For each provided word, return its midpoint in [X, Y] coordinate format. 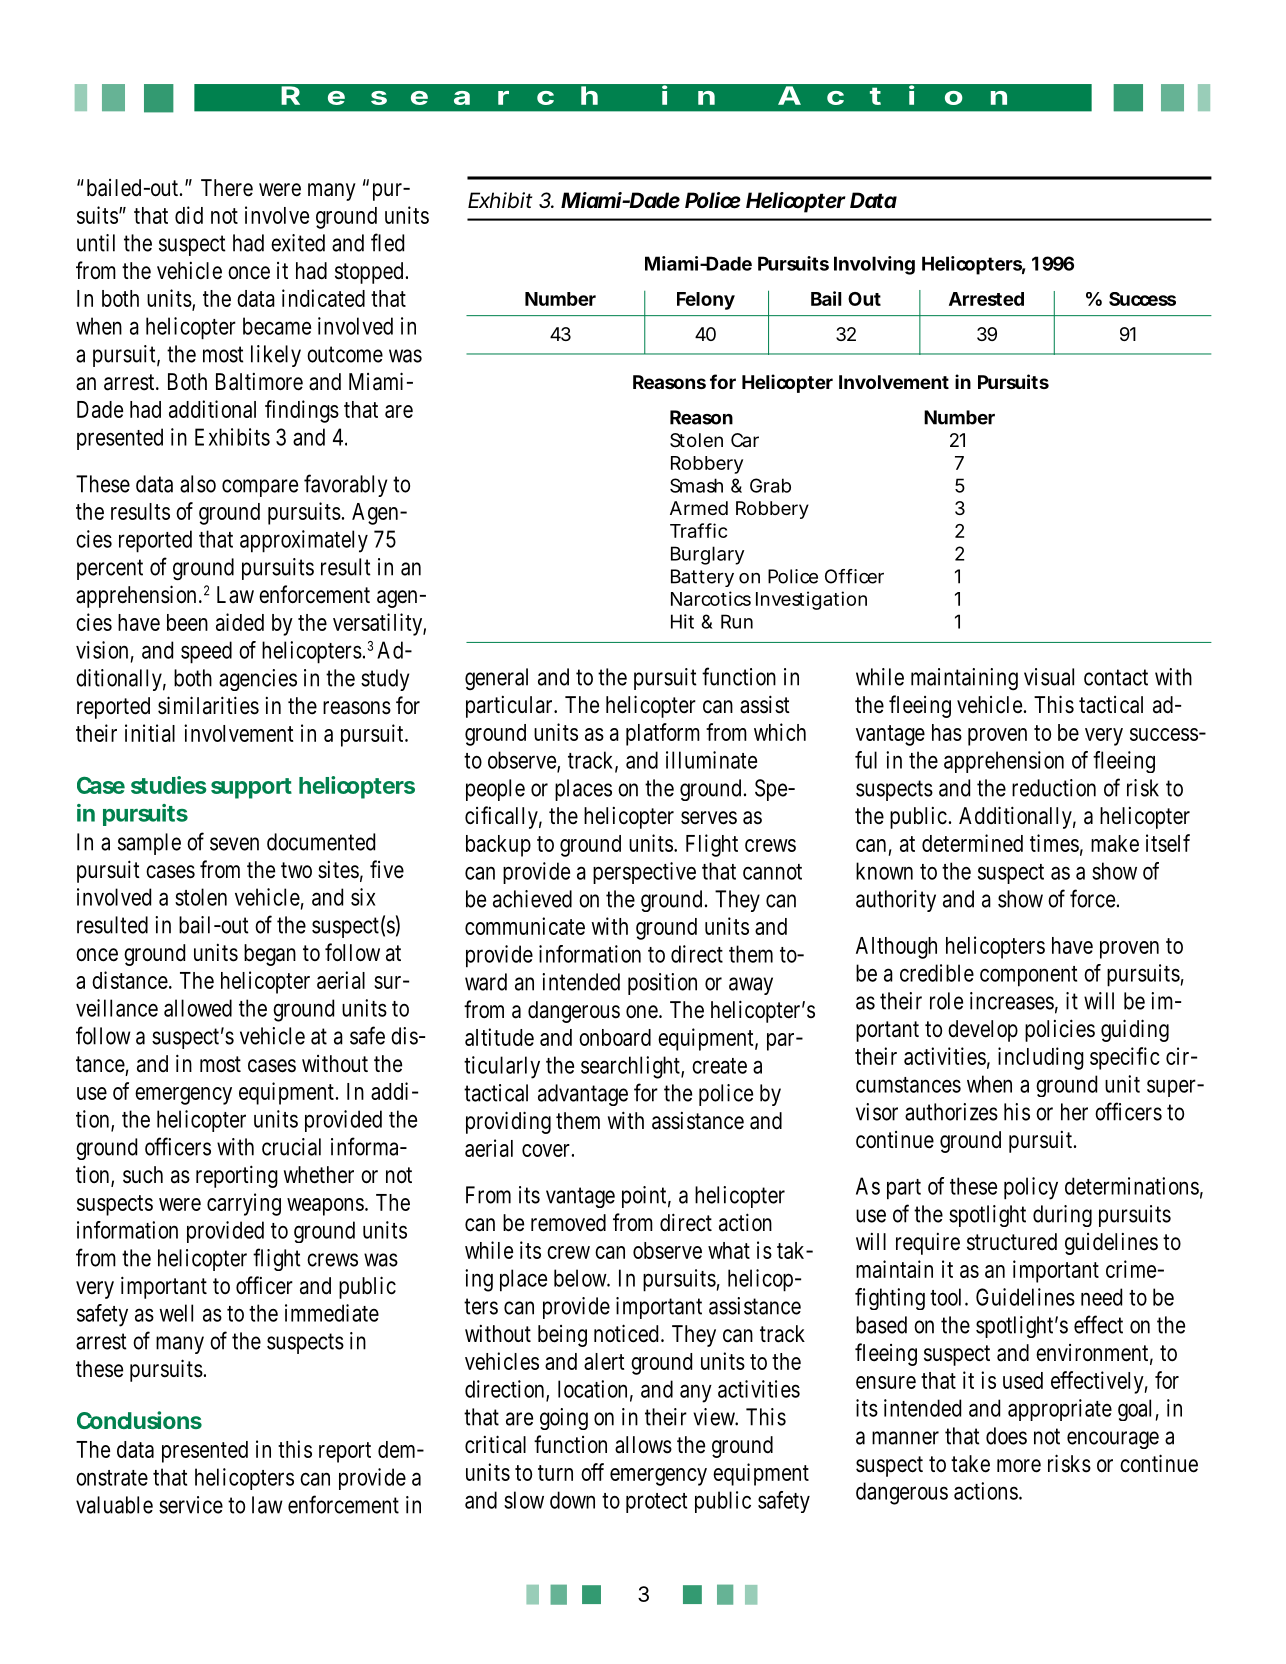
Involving [874, 265]
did [189, 215]
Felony [706, 301]
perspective [644, 873]
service [191, 1505]
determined [972, 843]
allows [643, 1445]
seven [234, 844]
